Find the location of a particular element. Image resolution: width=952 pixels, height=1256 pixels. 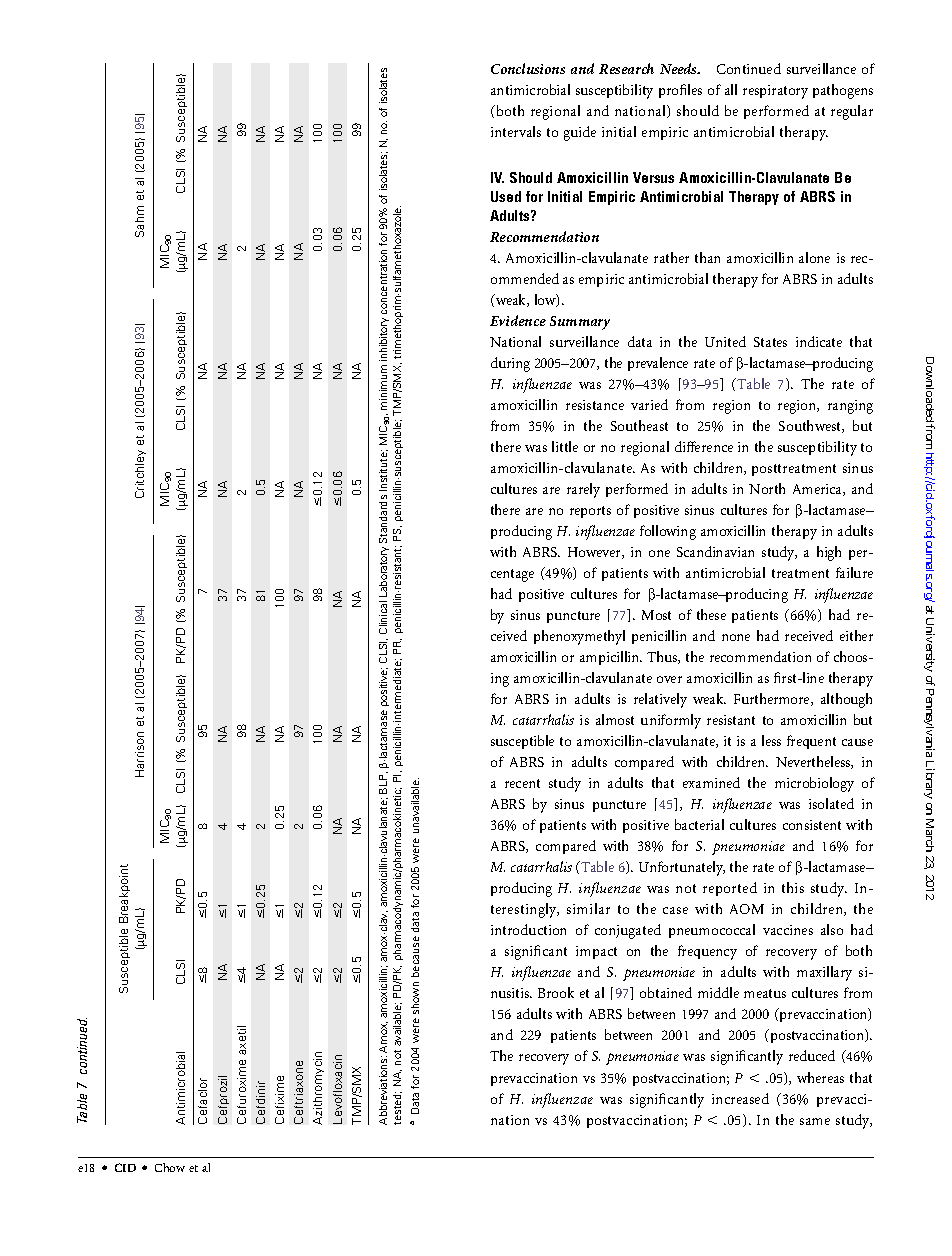

Chow is located at coordinates (170, 1167).
